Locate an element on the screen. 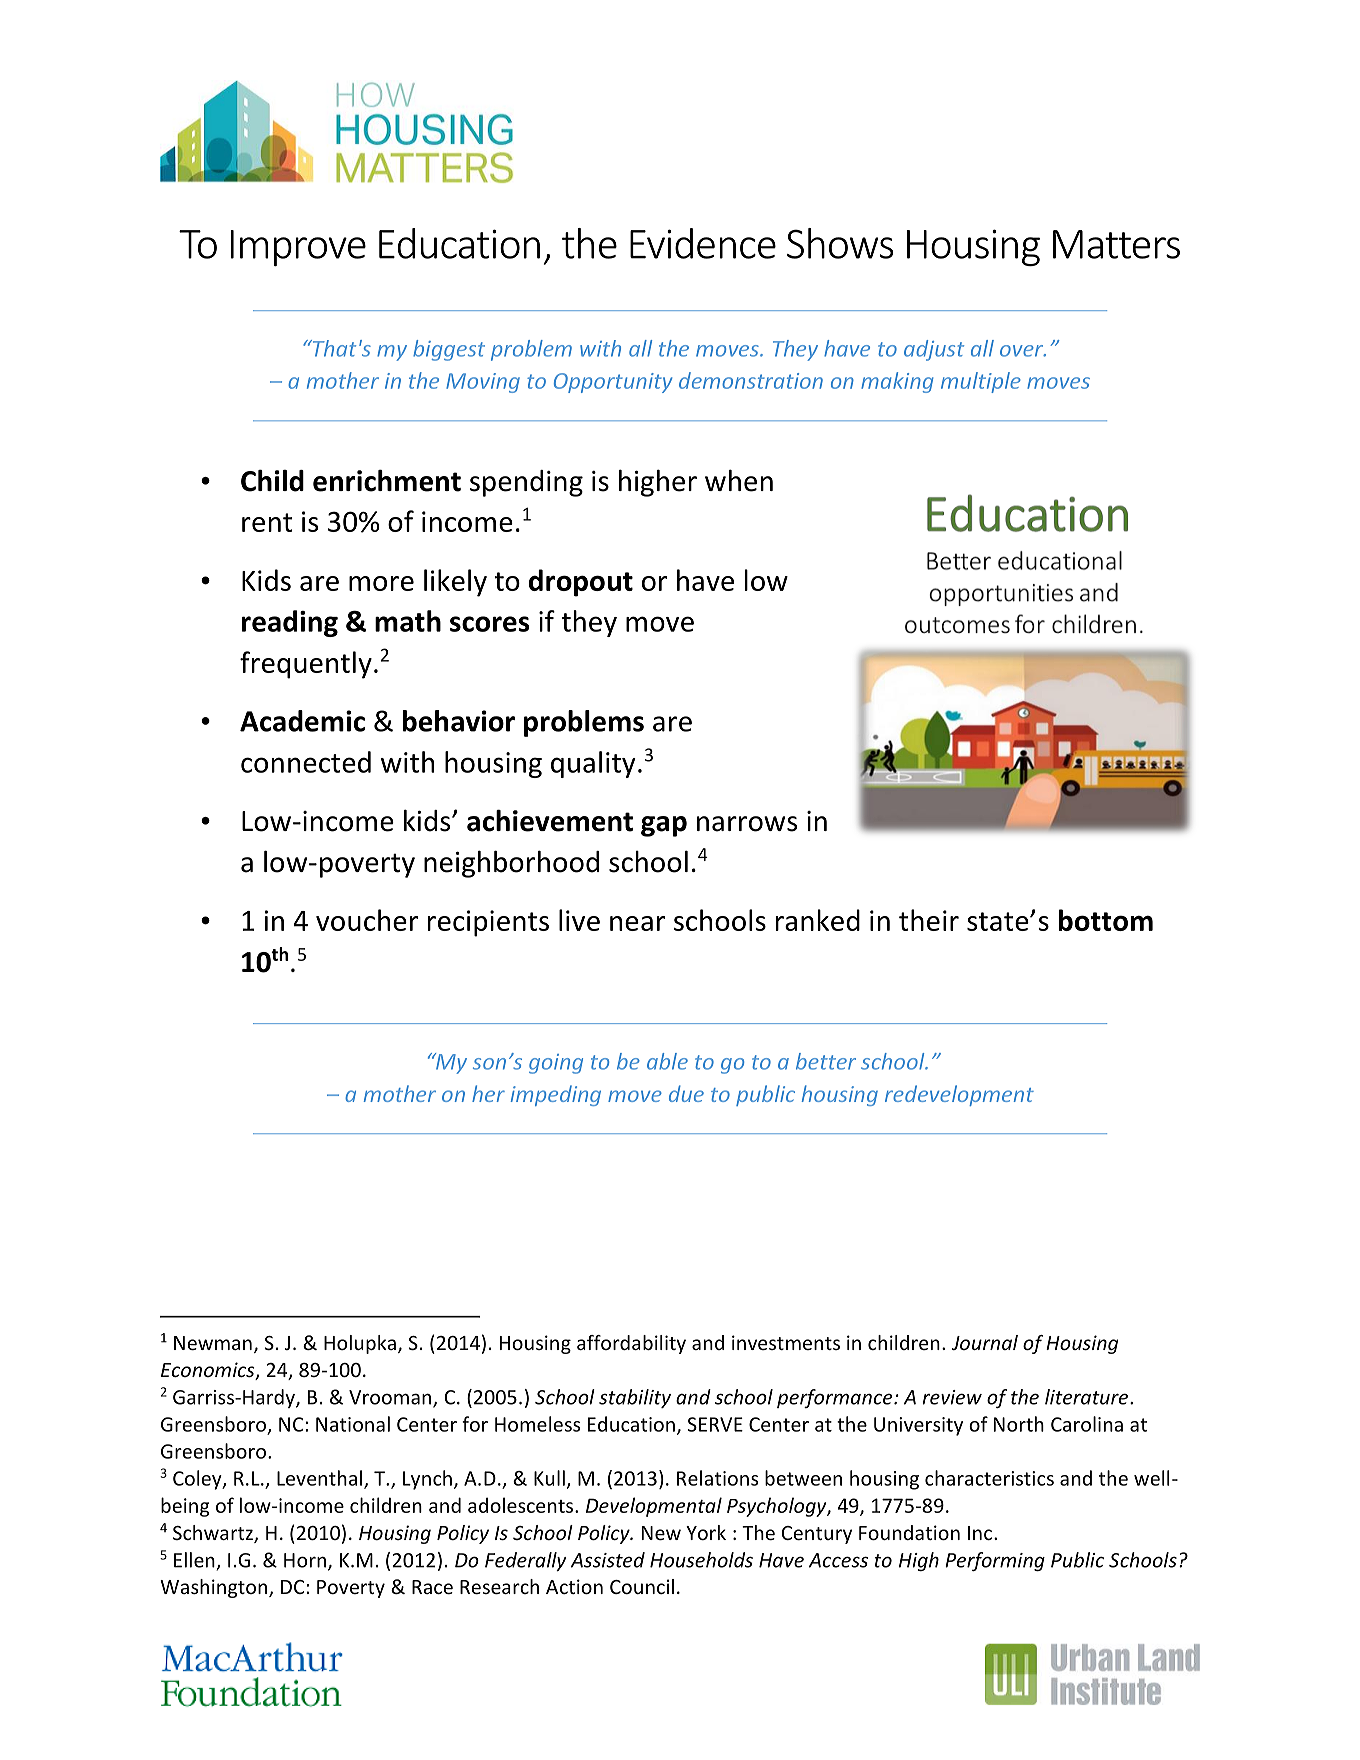 The height and width of the screenshot is (1760, 1360). Households is located at coordinates (701, 1560).
